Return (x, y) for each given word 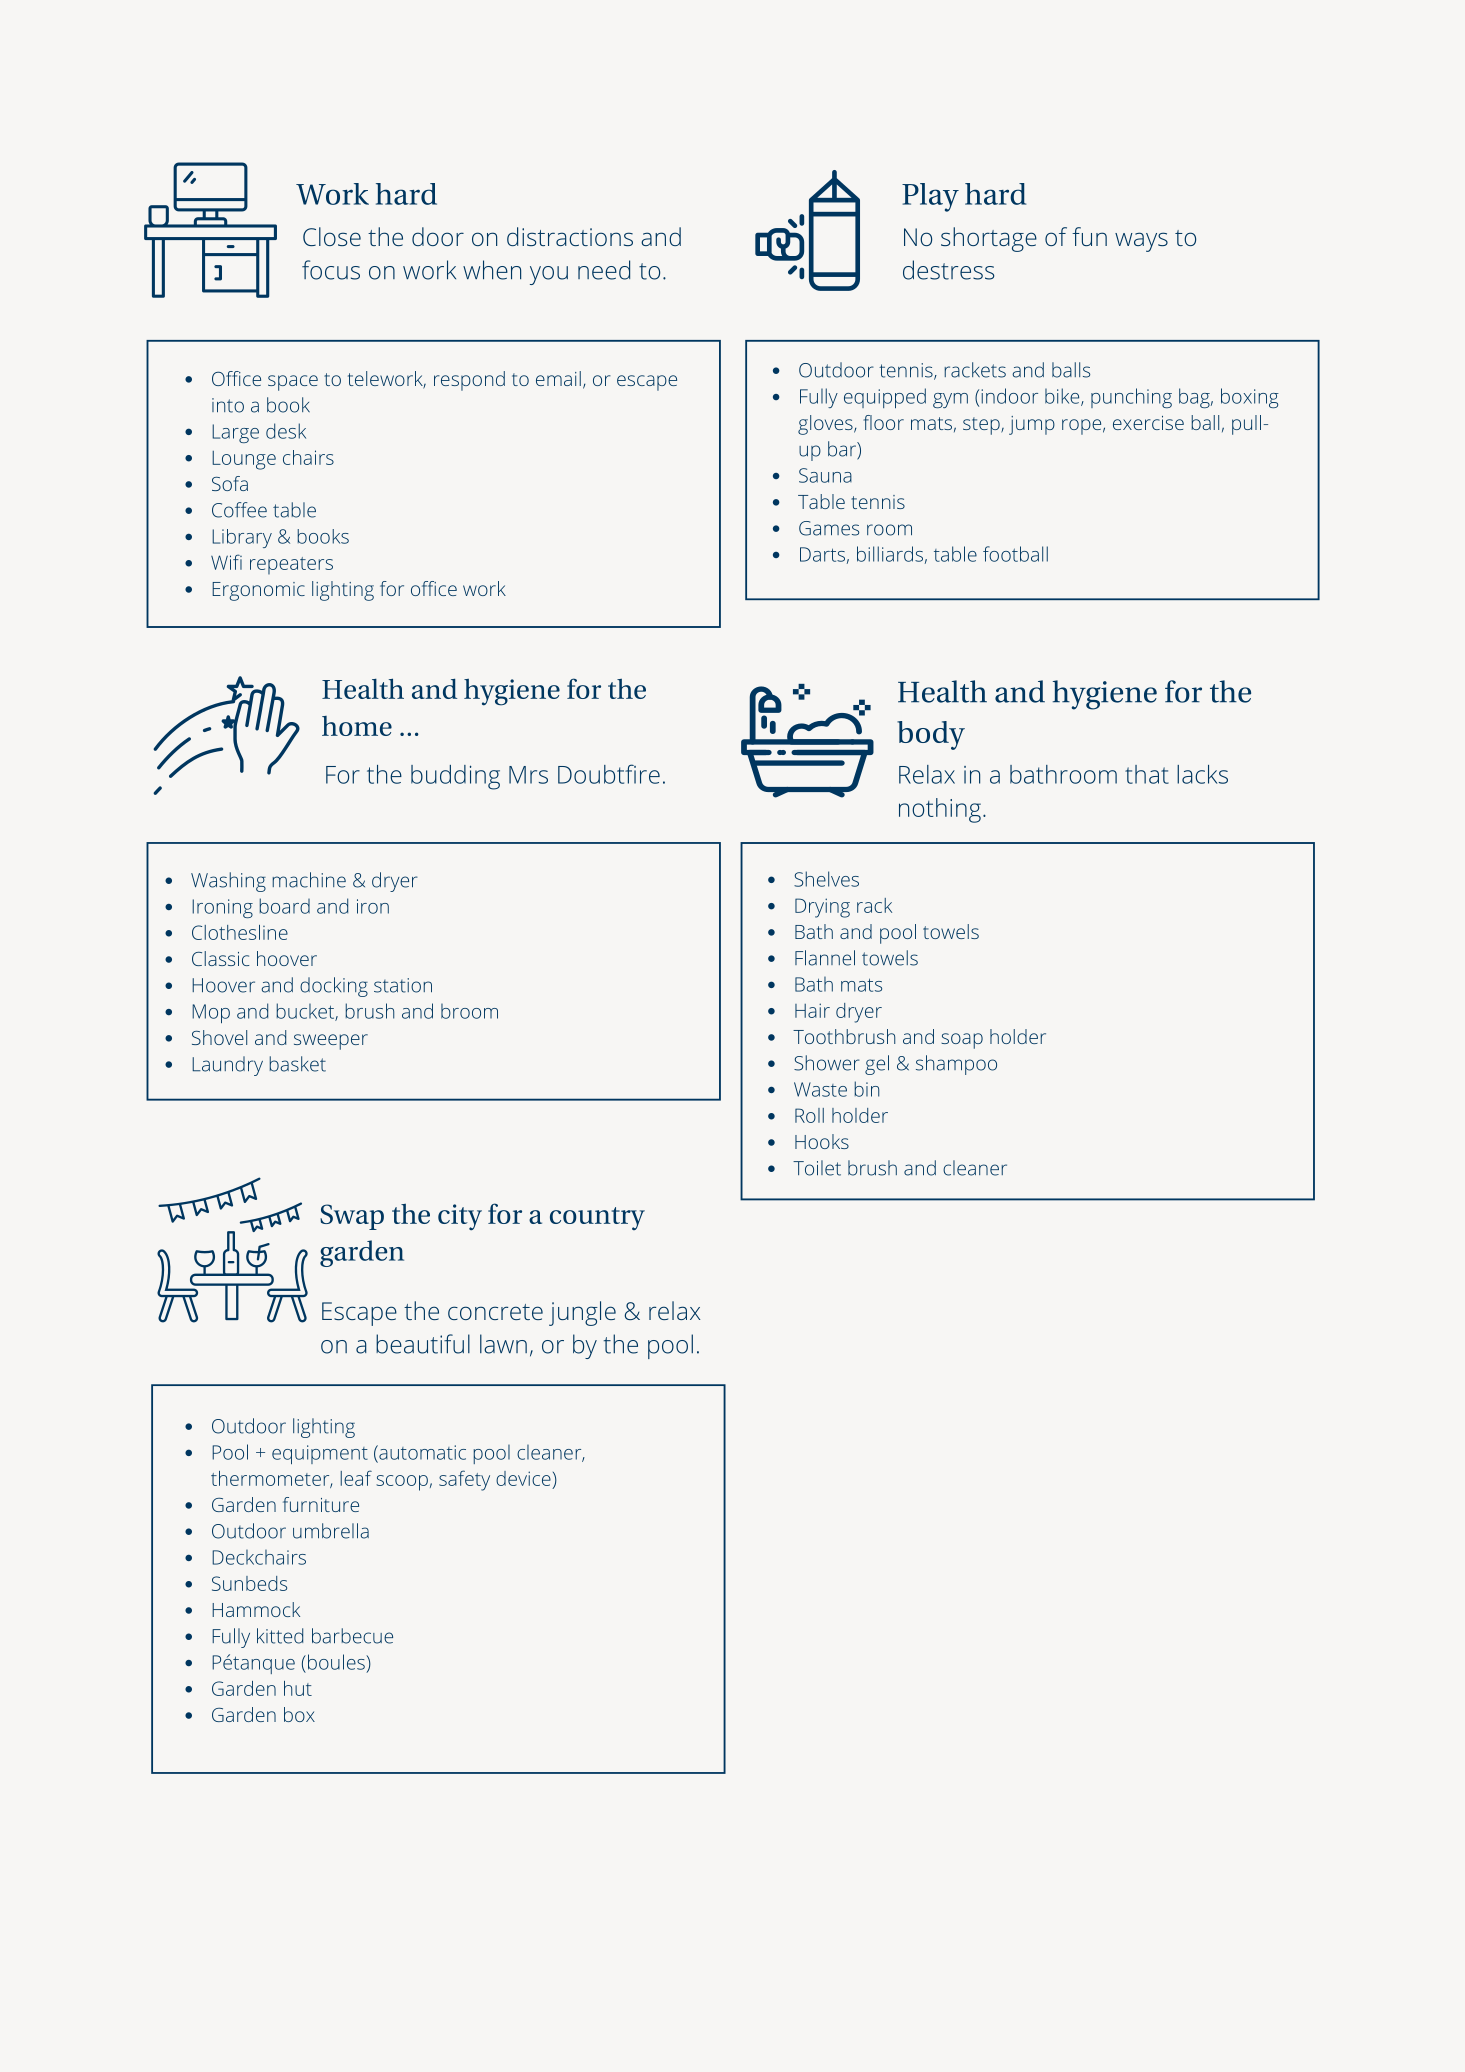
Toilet (817, 1168)
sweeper (331, 1042)
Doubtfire (609, 774)
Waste (820, 1089)
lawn (503, 1344)
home (357, 726)
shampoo (956, 1065)
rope (1081, 427)
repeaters (291, 565)
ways (1141, 242)
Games (829, 528)
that (1147, 774)
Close (332, 236)
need (604, 270)
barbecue (352, 1636)
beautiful (423, 1344)
